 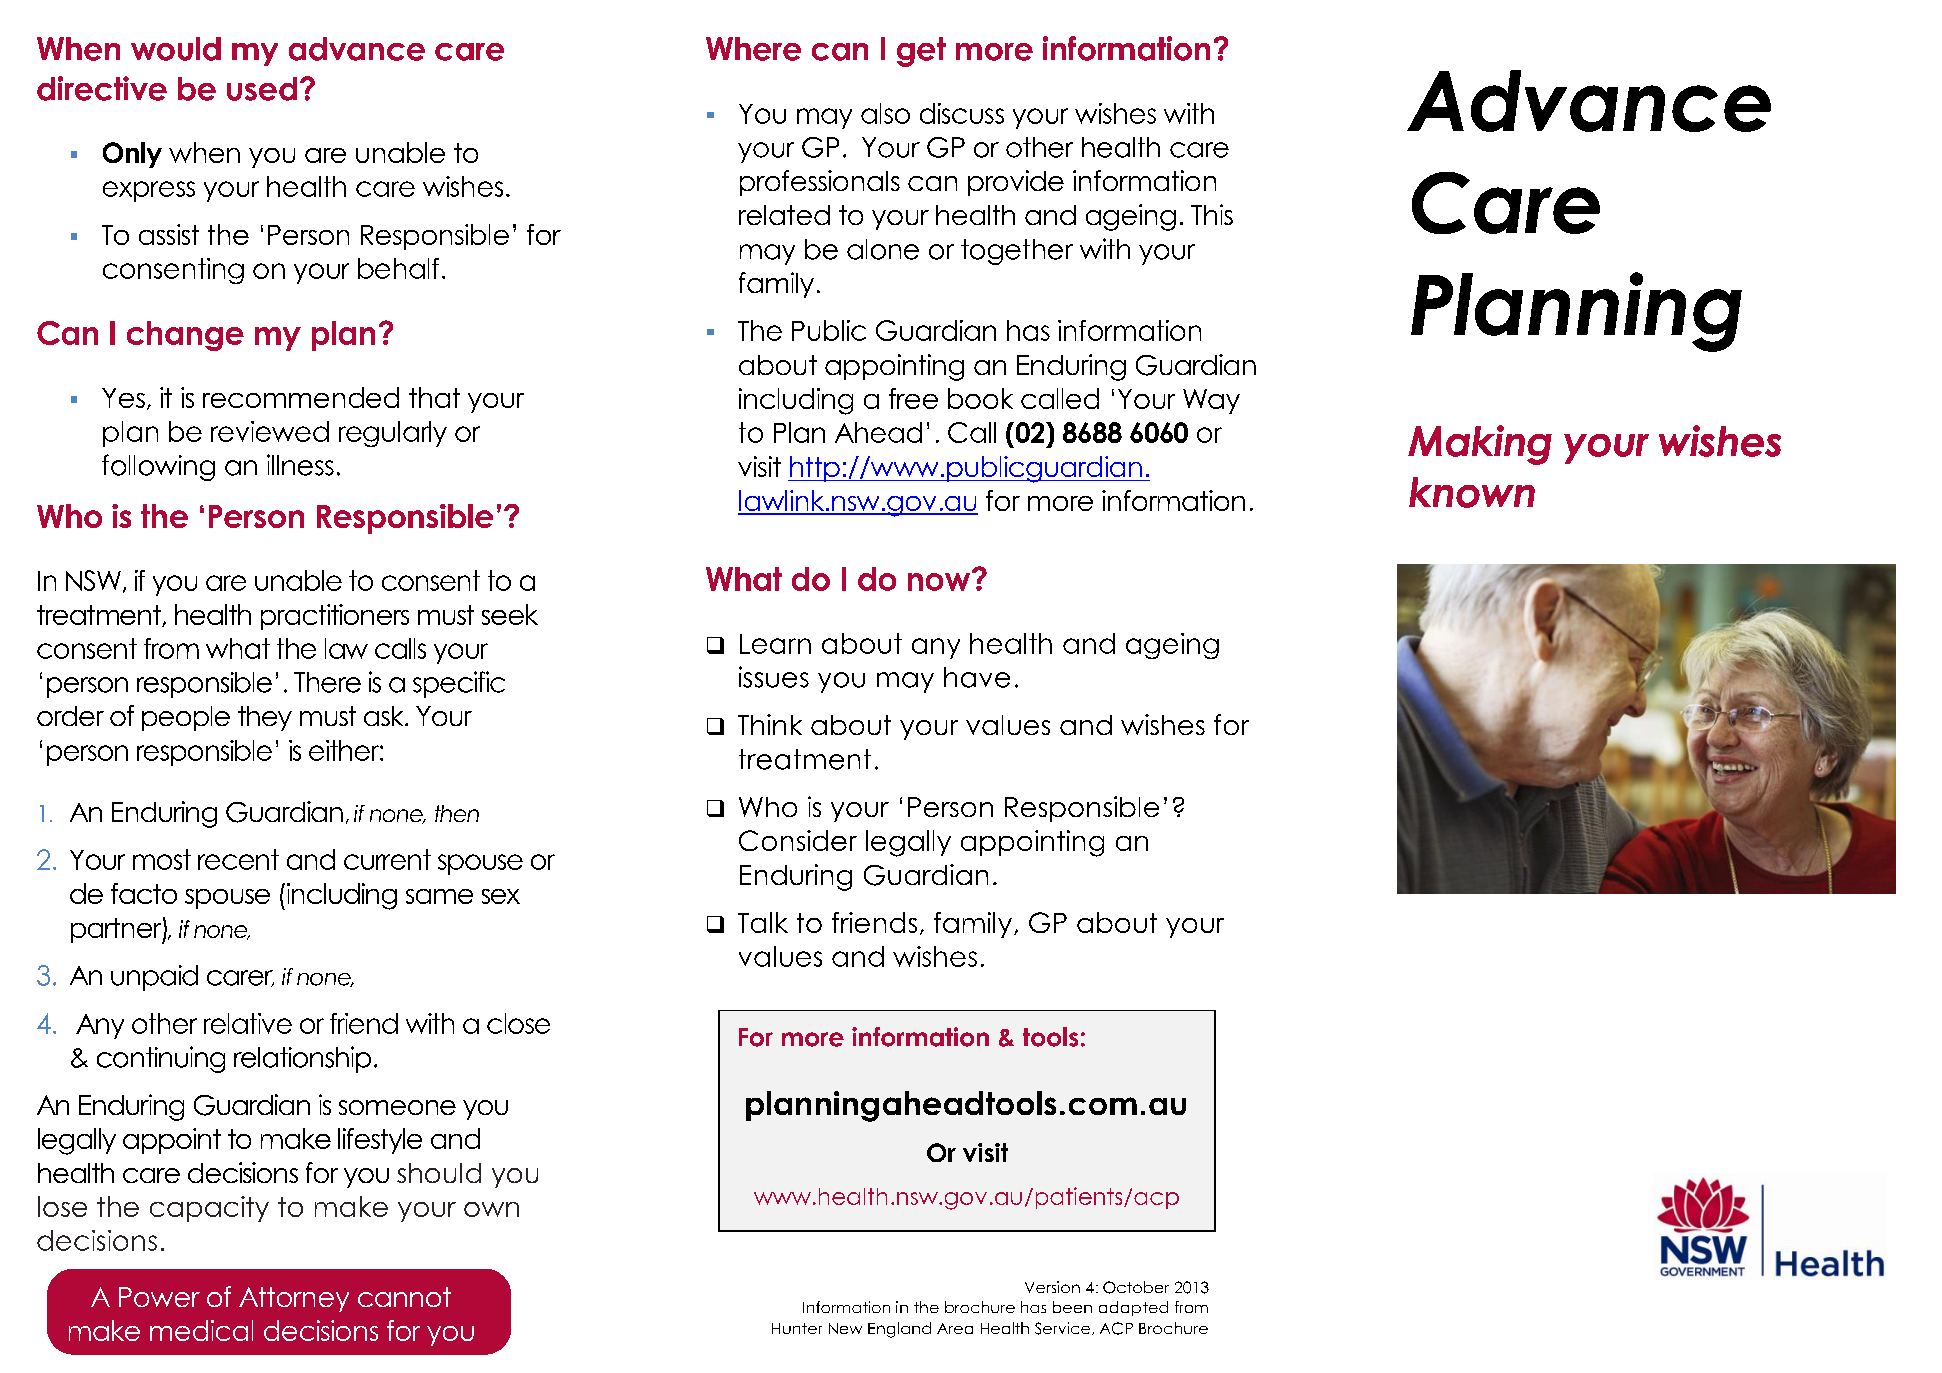 What do you see at coordinates (1212, 214) in the document?
I see `This` at bounding box center [1212, 214].
